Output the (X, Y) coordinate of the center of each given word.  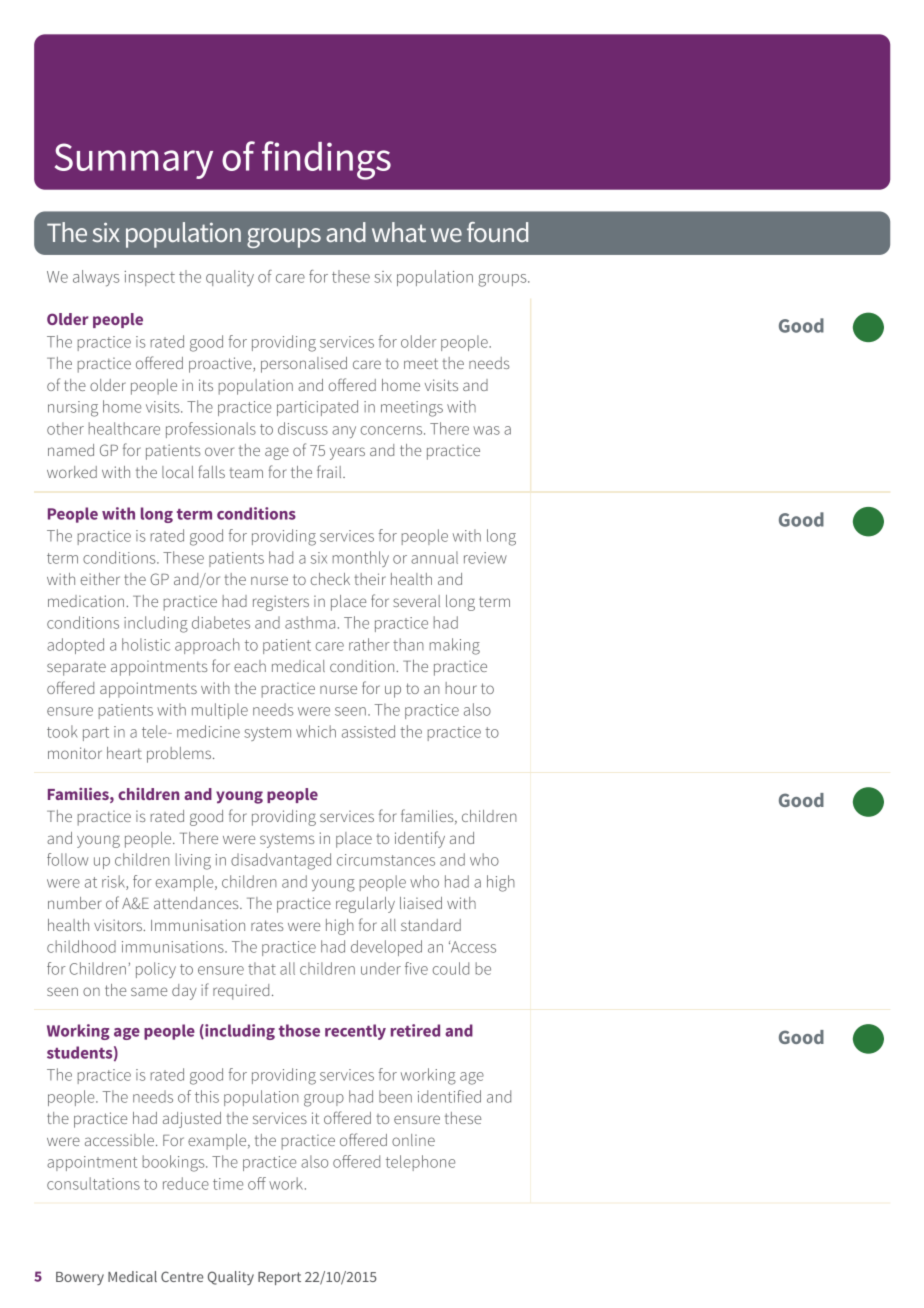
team (246, 473)
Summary (134, 161)
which (316, 731)
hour (461, 688)
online (413, 1140)
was (486, 430)
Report (279, 1278)
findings (326, 160)
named (71, 450)
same (149, 991)
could (451, 968)
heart (124, 753)
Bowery (80, 1278)
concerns (393, 430)
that (262, 968)
